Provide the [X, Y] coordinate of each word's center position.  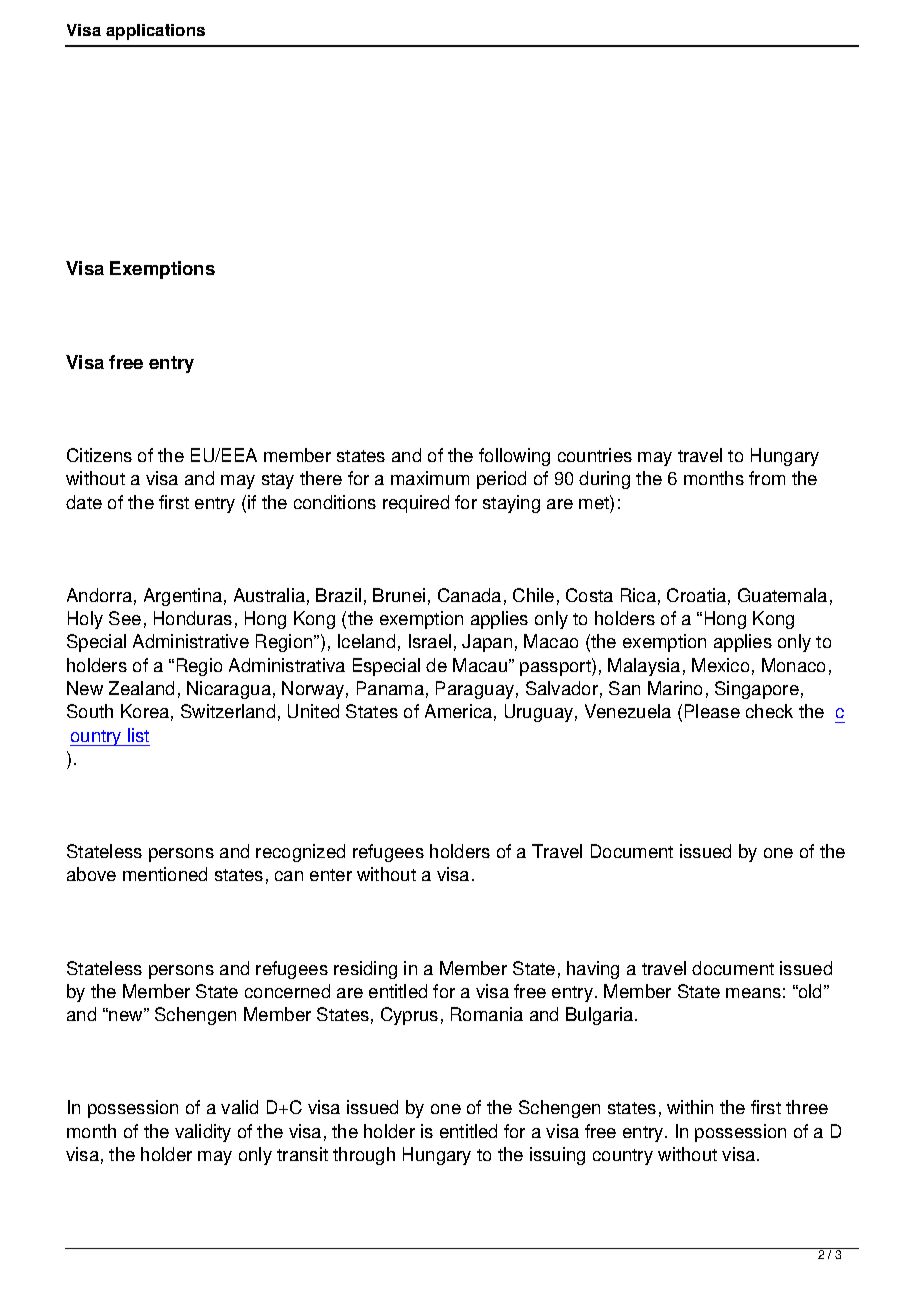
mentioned [165, 874]
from [767, 478]
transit [302, 1154]
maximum [430, 478]
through [364, 1156]
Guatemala [782, 595]
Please [712, 711]
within [690, 1107]
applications [155, 32]
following [514, 457]
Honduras [193, 618]
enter [331, 875]
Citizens [99, 455]
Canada [469, 595]
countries [595, 455]
